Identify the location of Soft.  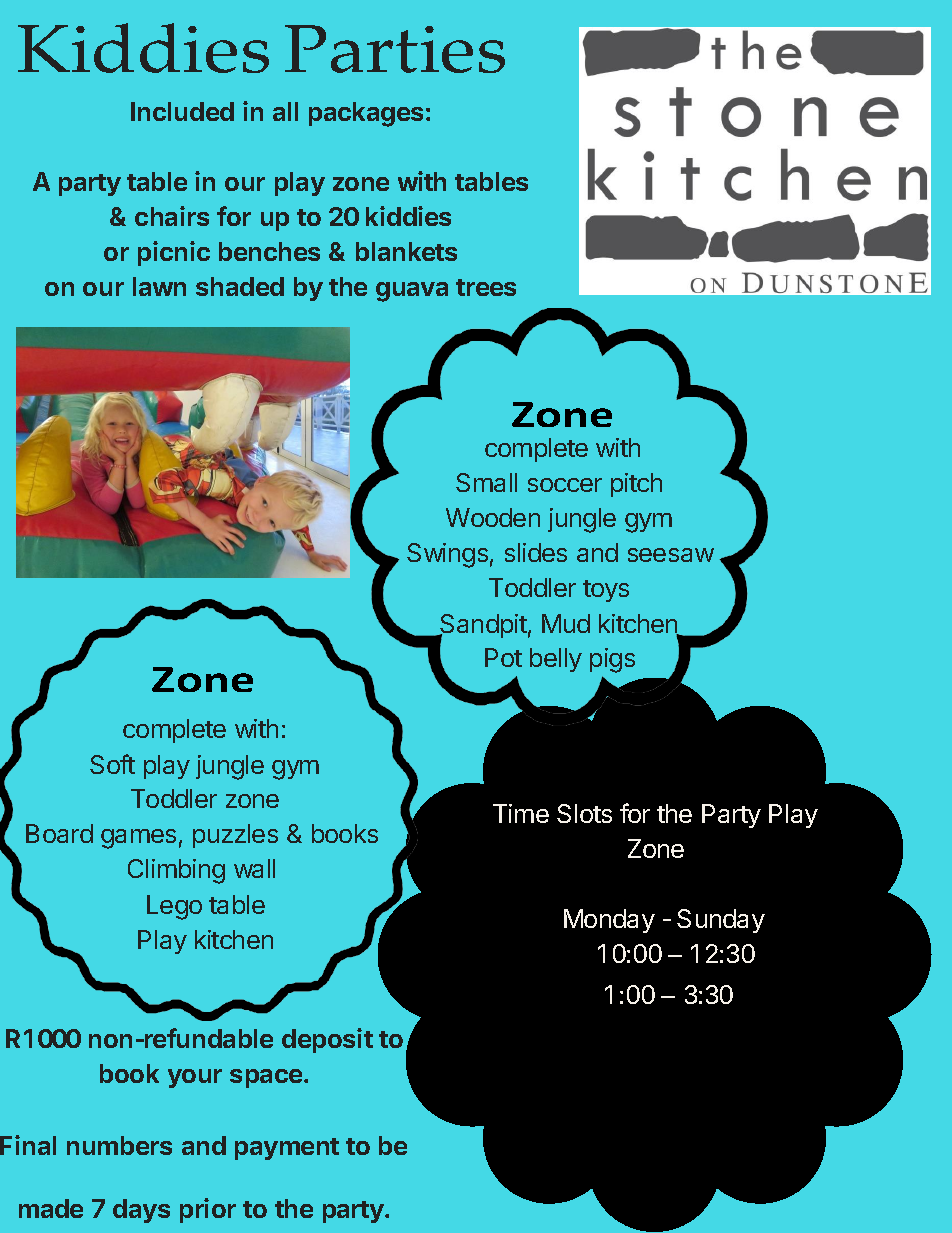
(112, 764).
